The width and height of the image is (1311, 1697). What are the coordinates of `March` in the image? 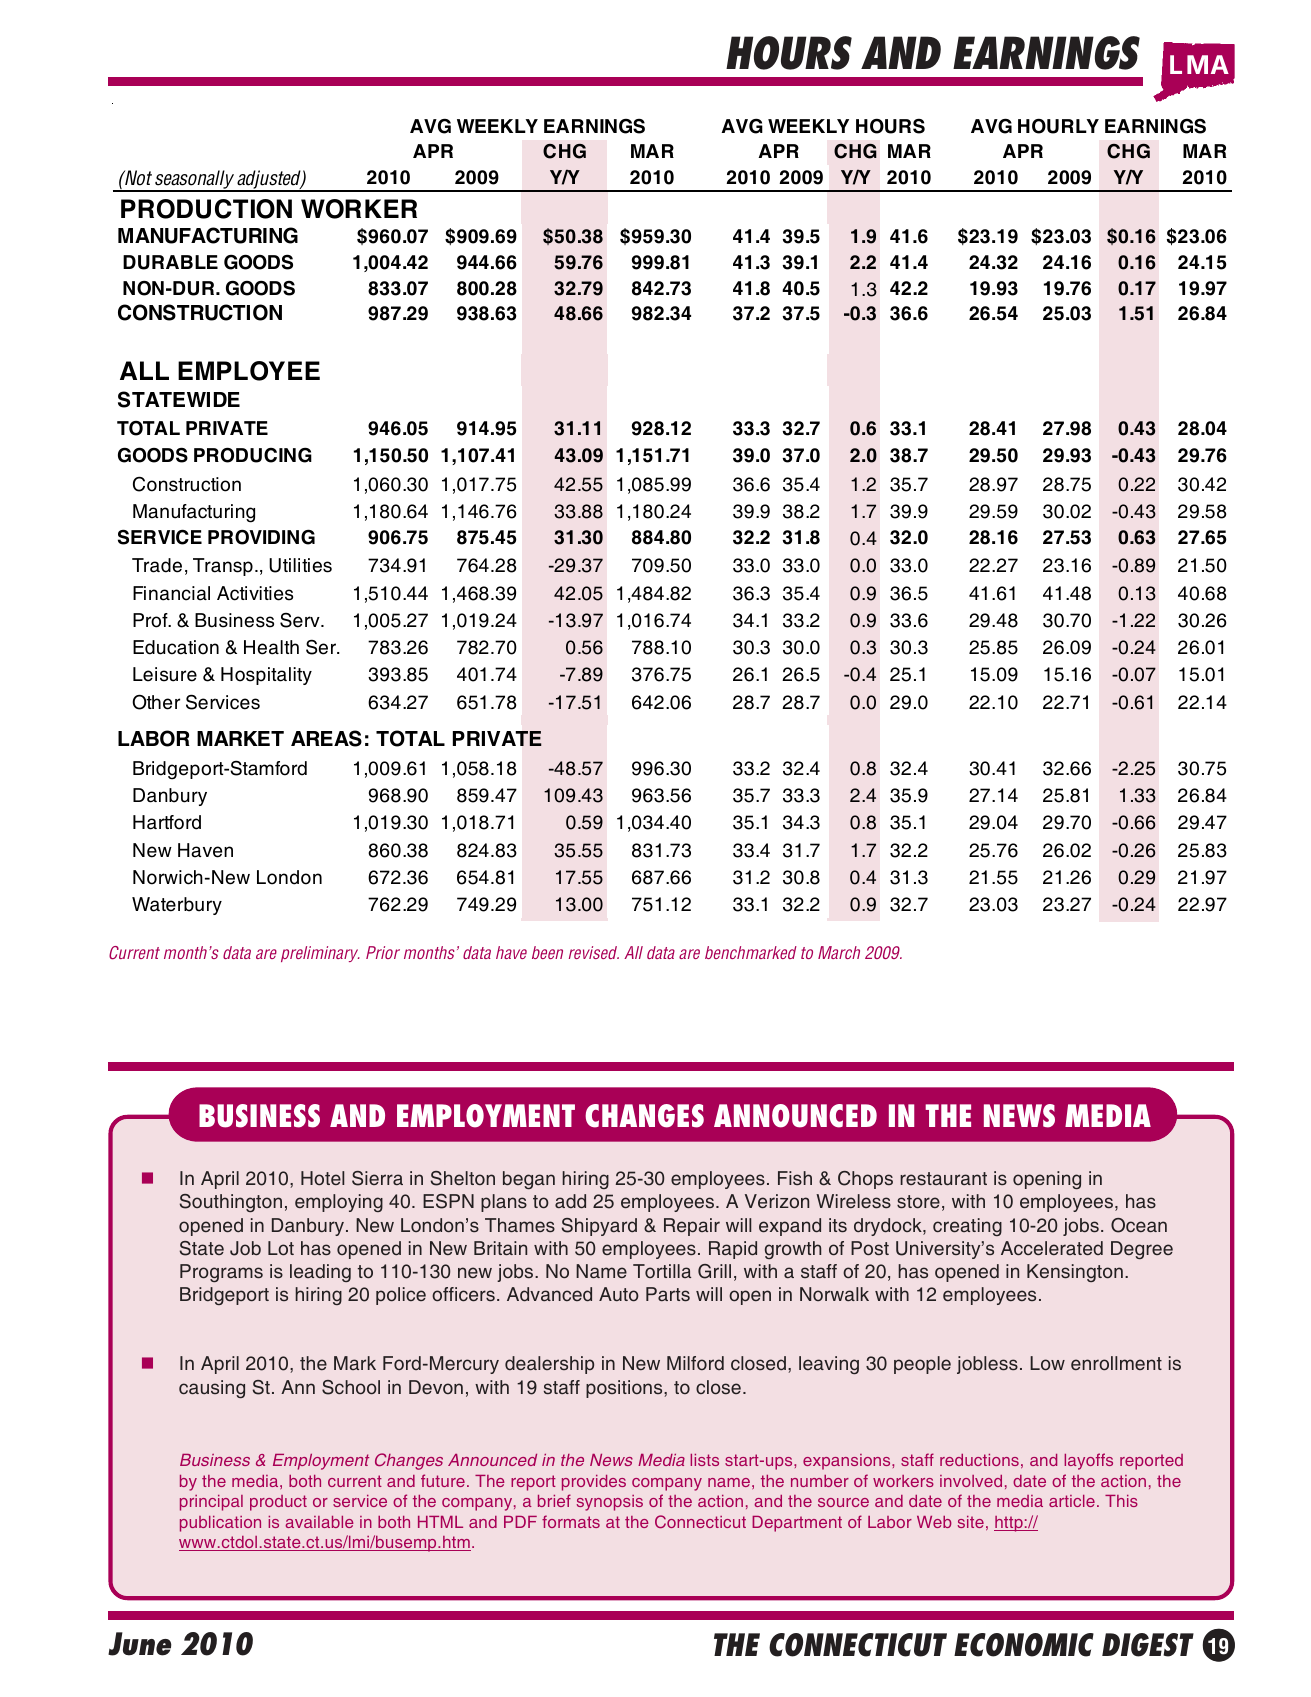 It's located at (839, 952).
